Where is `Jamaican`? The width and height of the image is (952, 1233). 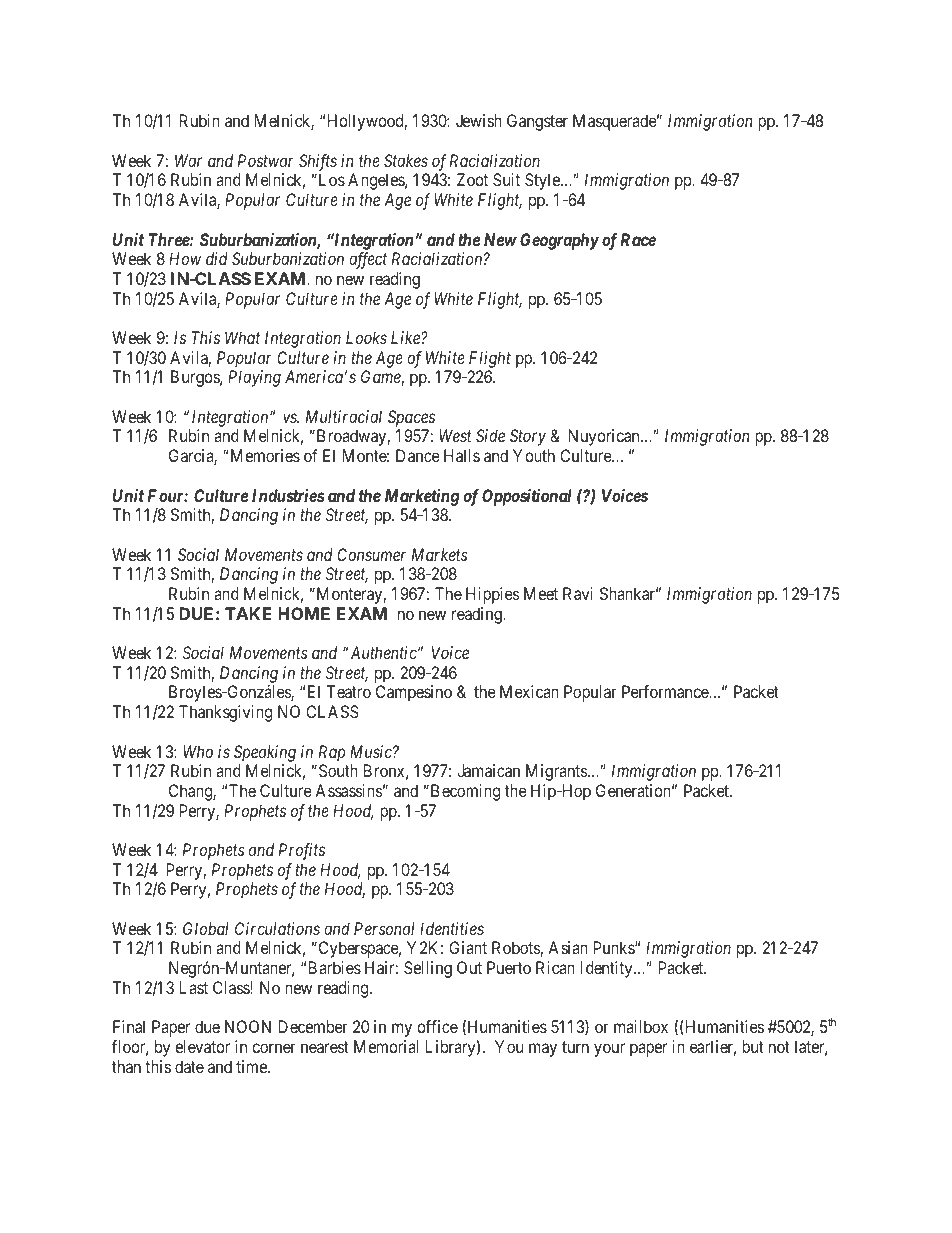 Jamaican is located at coordinates (488, 770).
